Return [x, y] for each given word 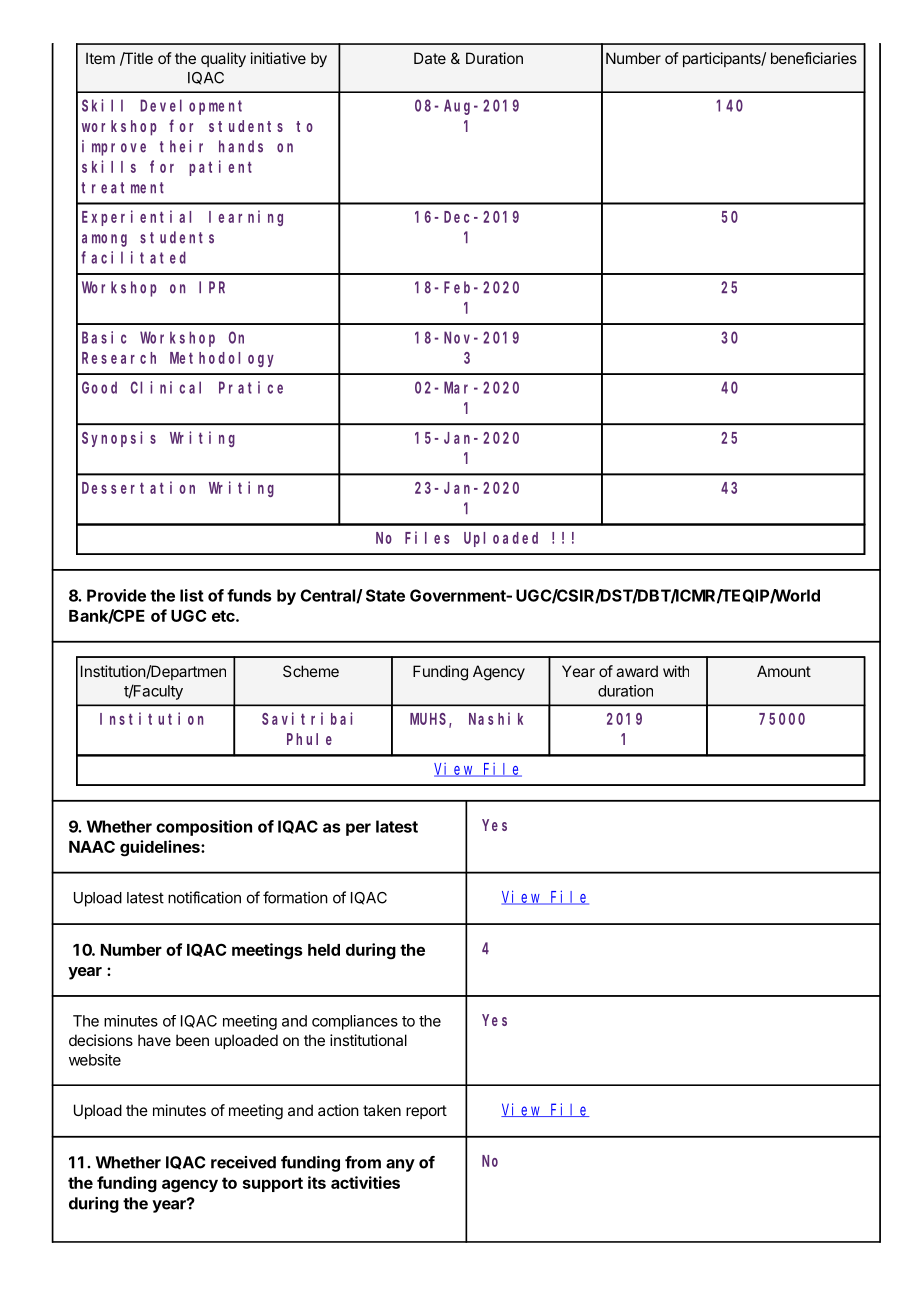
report [426, 1112]
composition [204, 828]
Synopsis [119, 439]
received [243, 1162]
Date [430, 58]
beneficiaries [814, 58]
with [676, 671]
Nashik [496, 718]
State [385, 595]
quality [223, 59]
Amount [784, 671]
